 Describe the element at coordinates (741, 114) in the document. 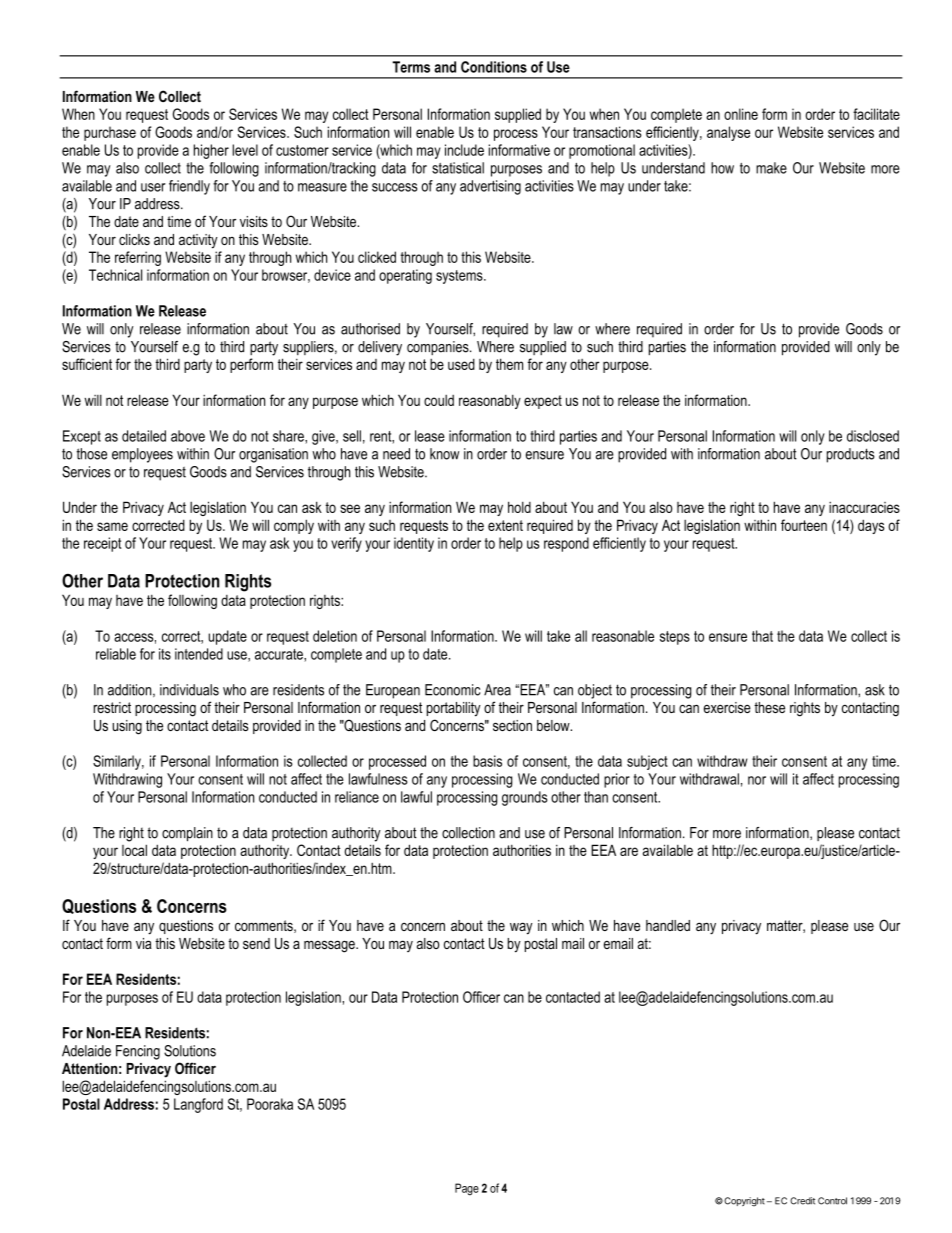

I see `online` at that location.
